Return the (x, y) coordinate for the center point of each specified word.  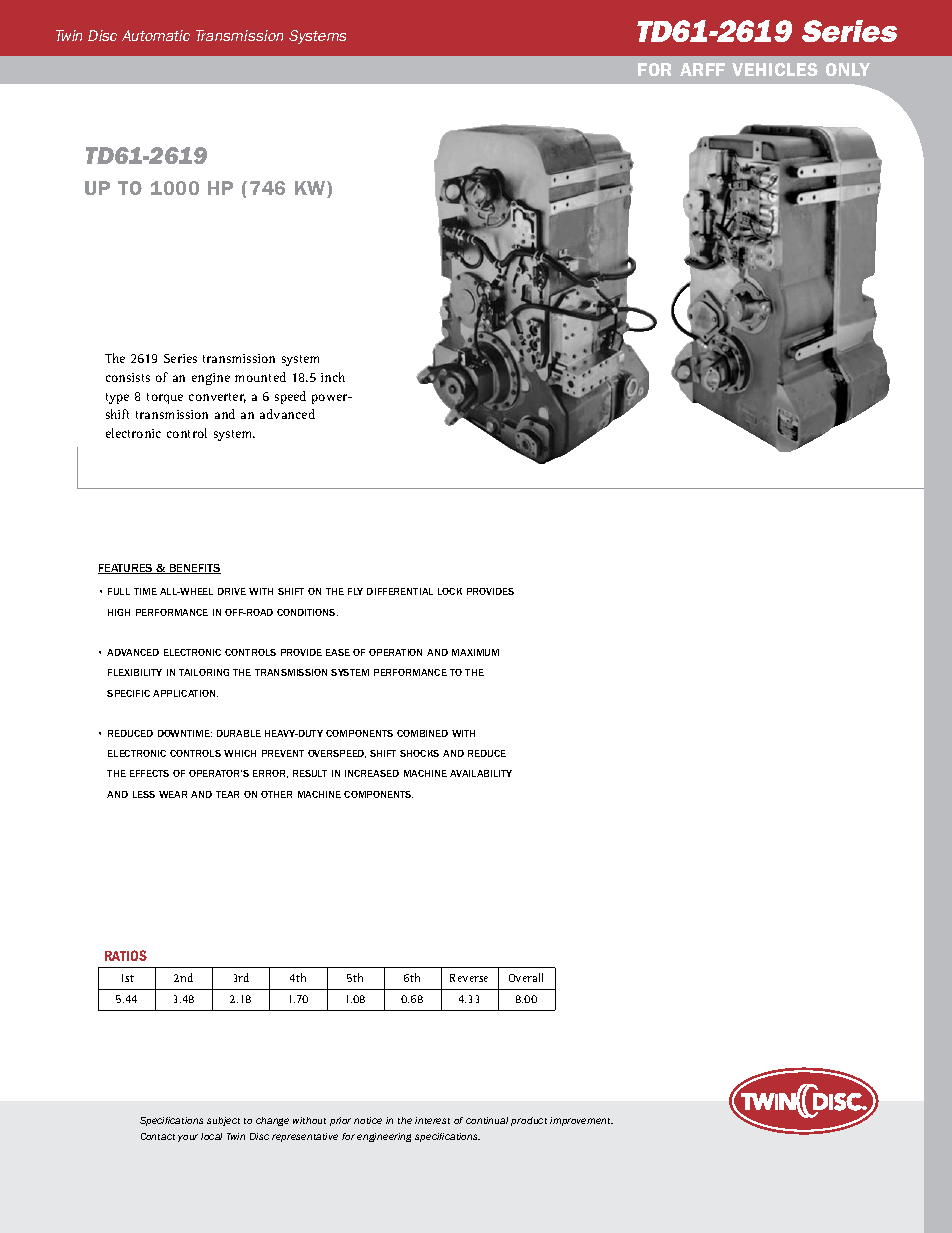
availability (481, 773)
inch (333, 377)
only (848, 69)
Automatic (156, 35)
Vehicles (775, 69)
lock (450, 591)
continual (487, 1120)
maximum (475, 652)
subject (223, 1121)
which (240, 753)
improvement (581, 1121)
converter (217, 398)
